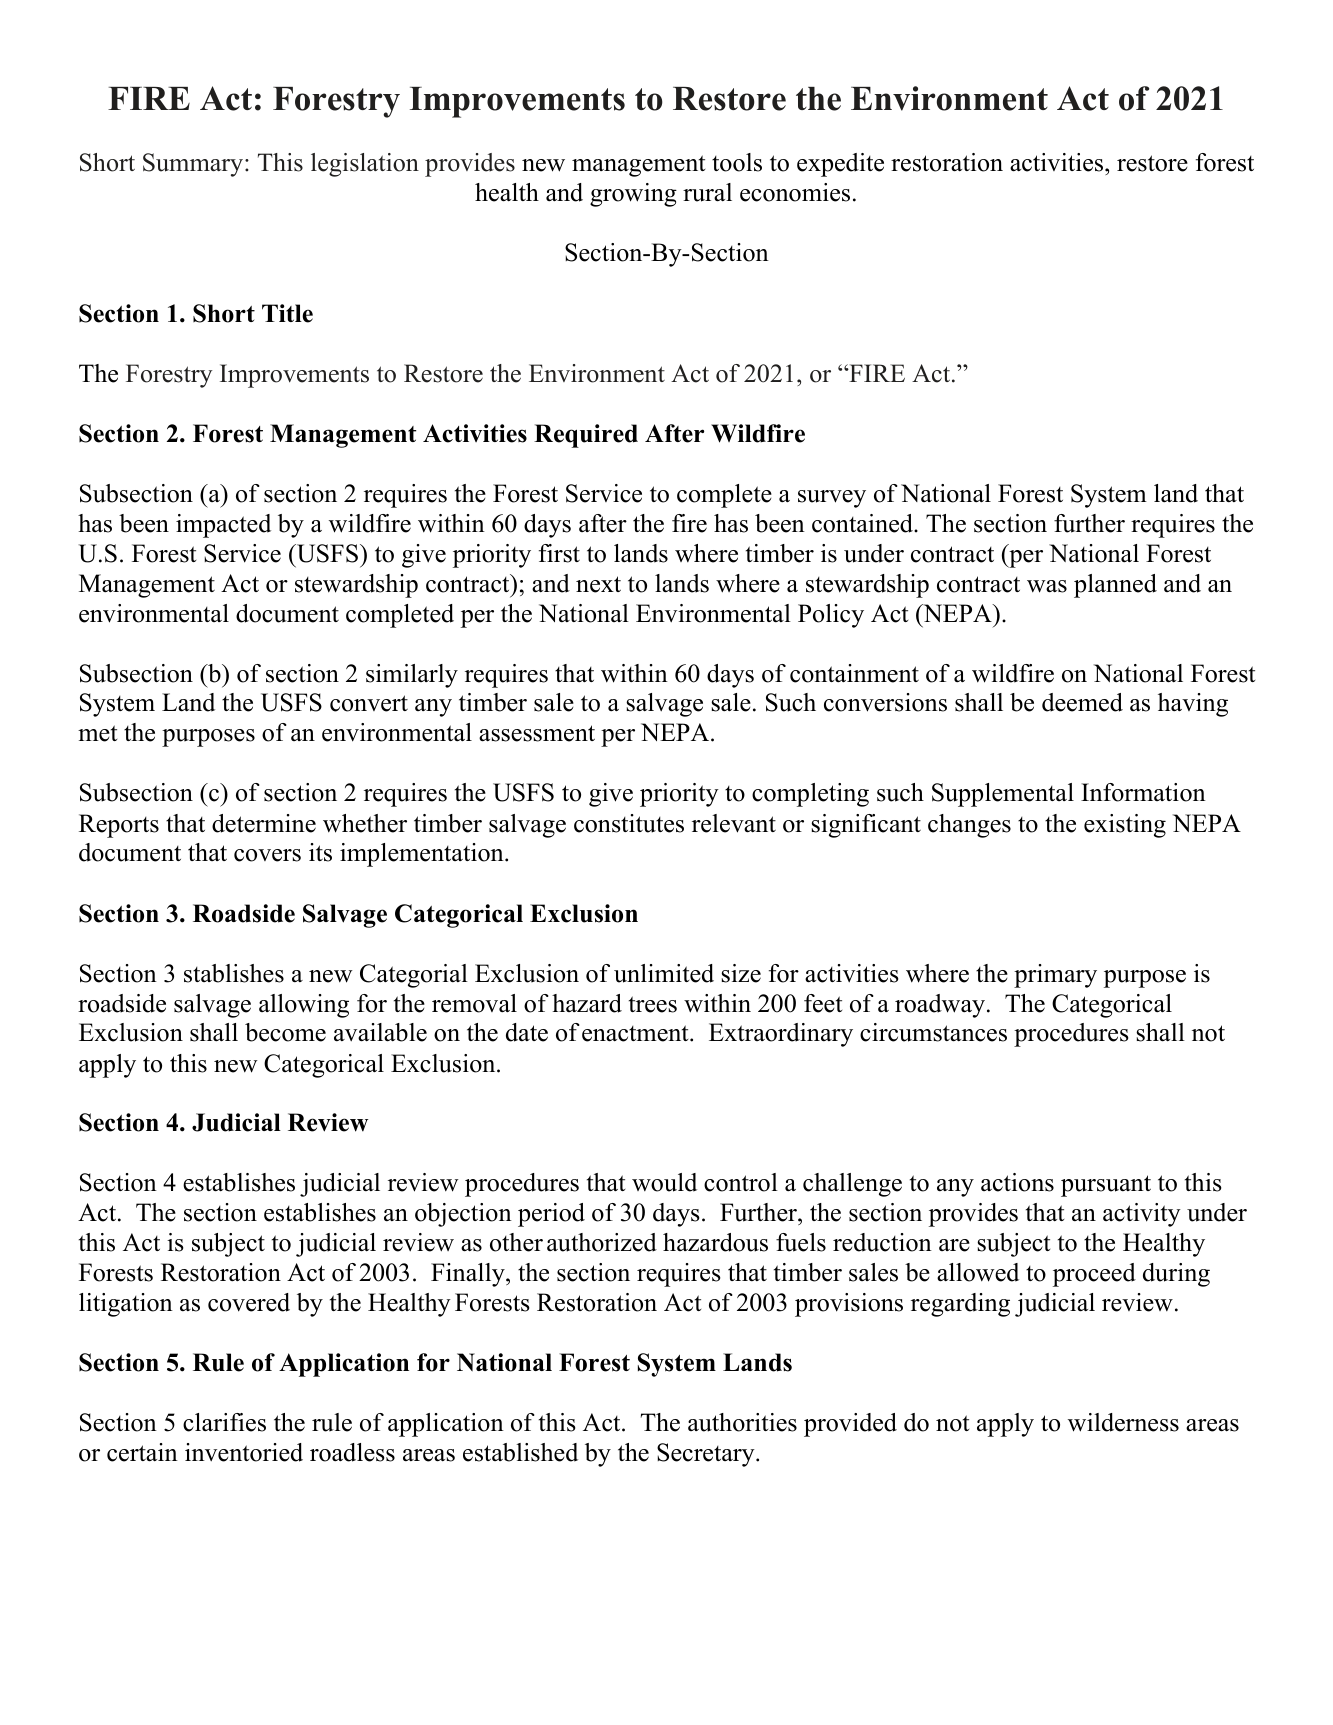 This page has height=1725, width=1333. I want to click on Summary, so click(194, 165).
